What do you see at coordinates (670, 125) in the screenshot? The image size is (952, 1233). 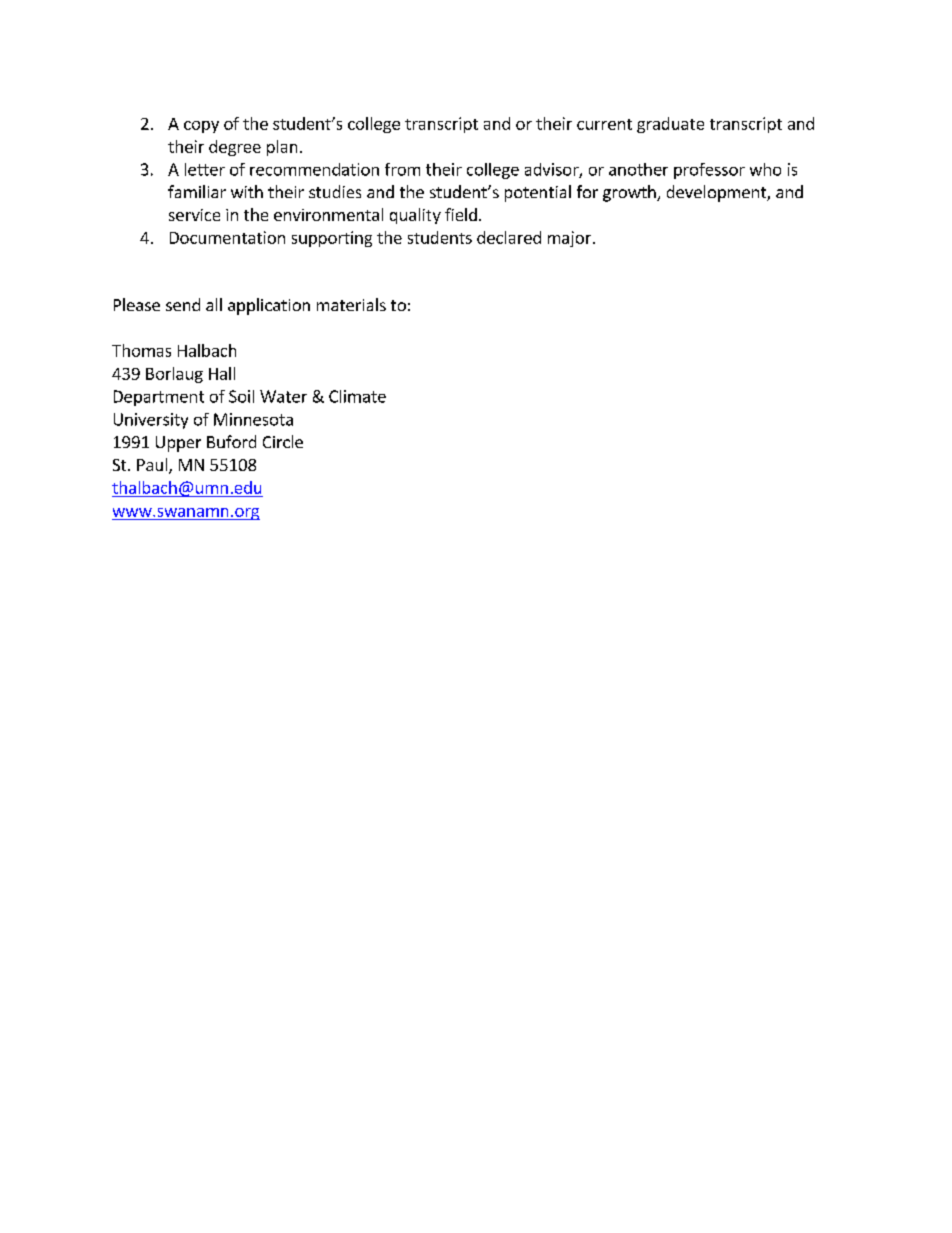 I see `graduate` at bounding box center [670, 125].
